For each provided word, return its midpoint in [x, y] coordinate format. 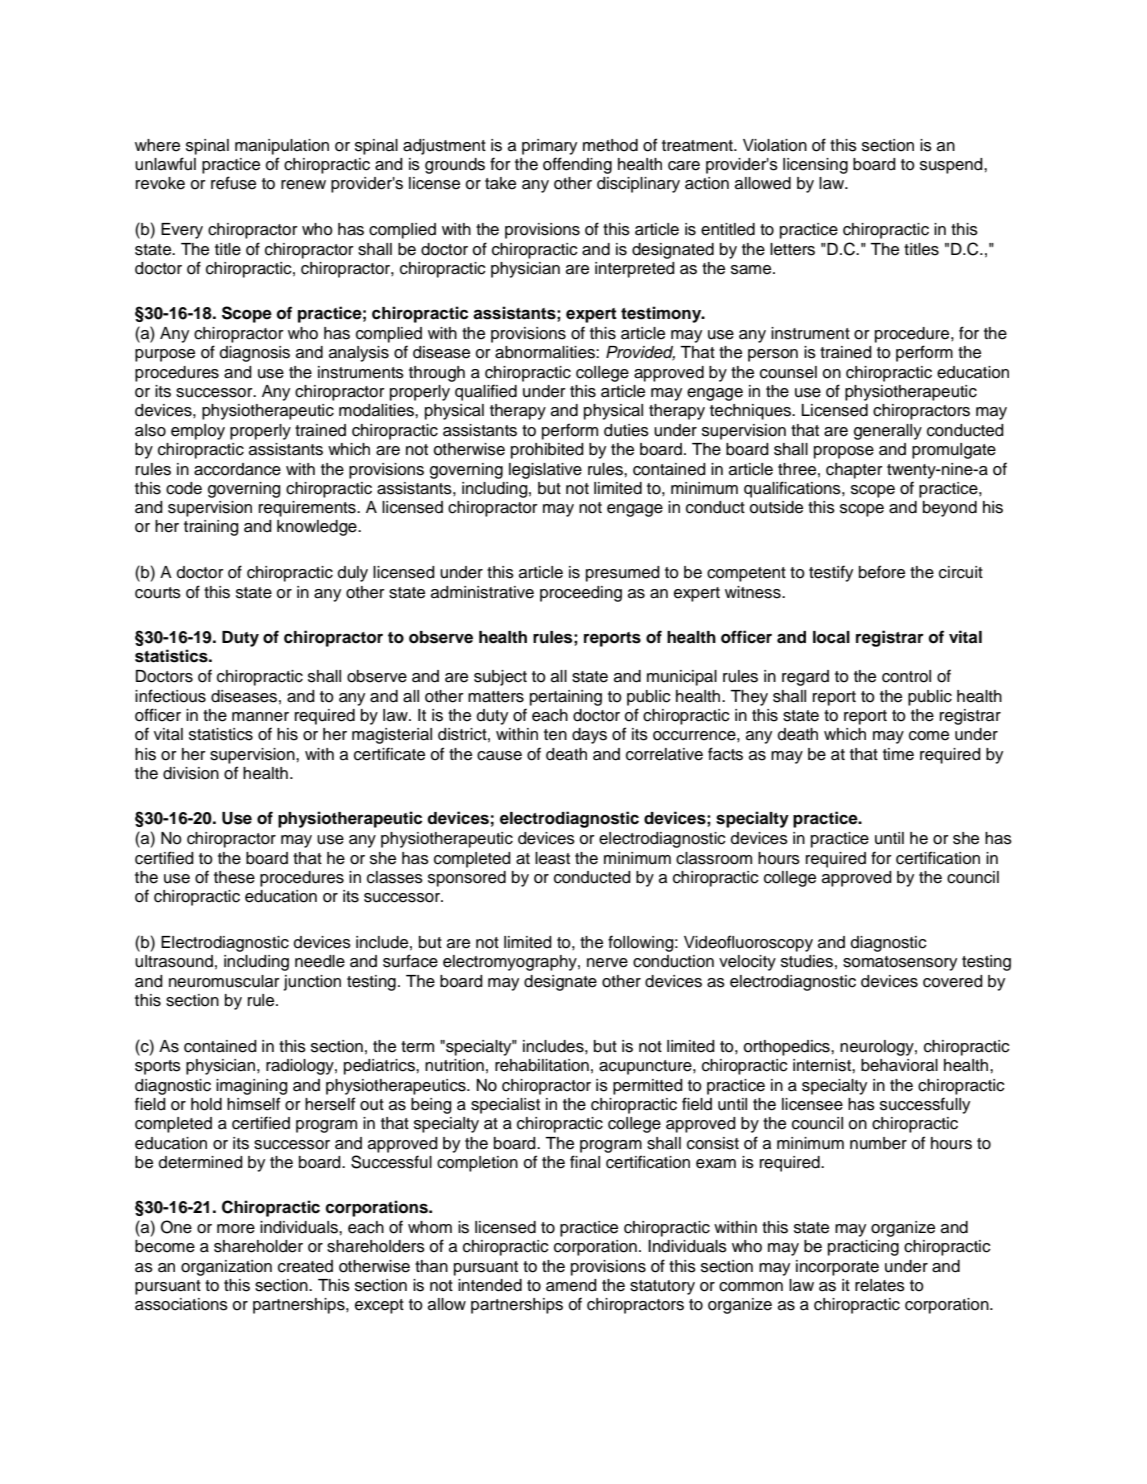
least [552, 858]
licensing [815, 166]
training [211, 528]
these [234, 877]
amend [571, 1285]
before [882, 572]
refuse [233, 183]
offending [577, 165]
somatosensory [900, 963]
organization [226, 1268]
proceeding [581, 594]
